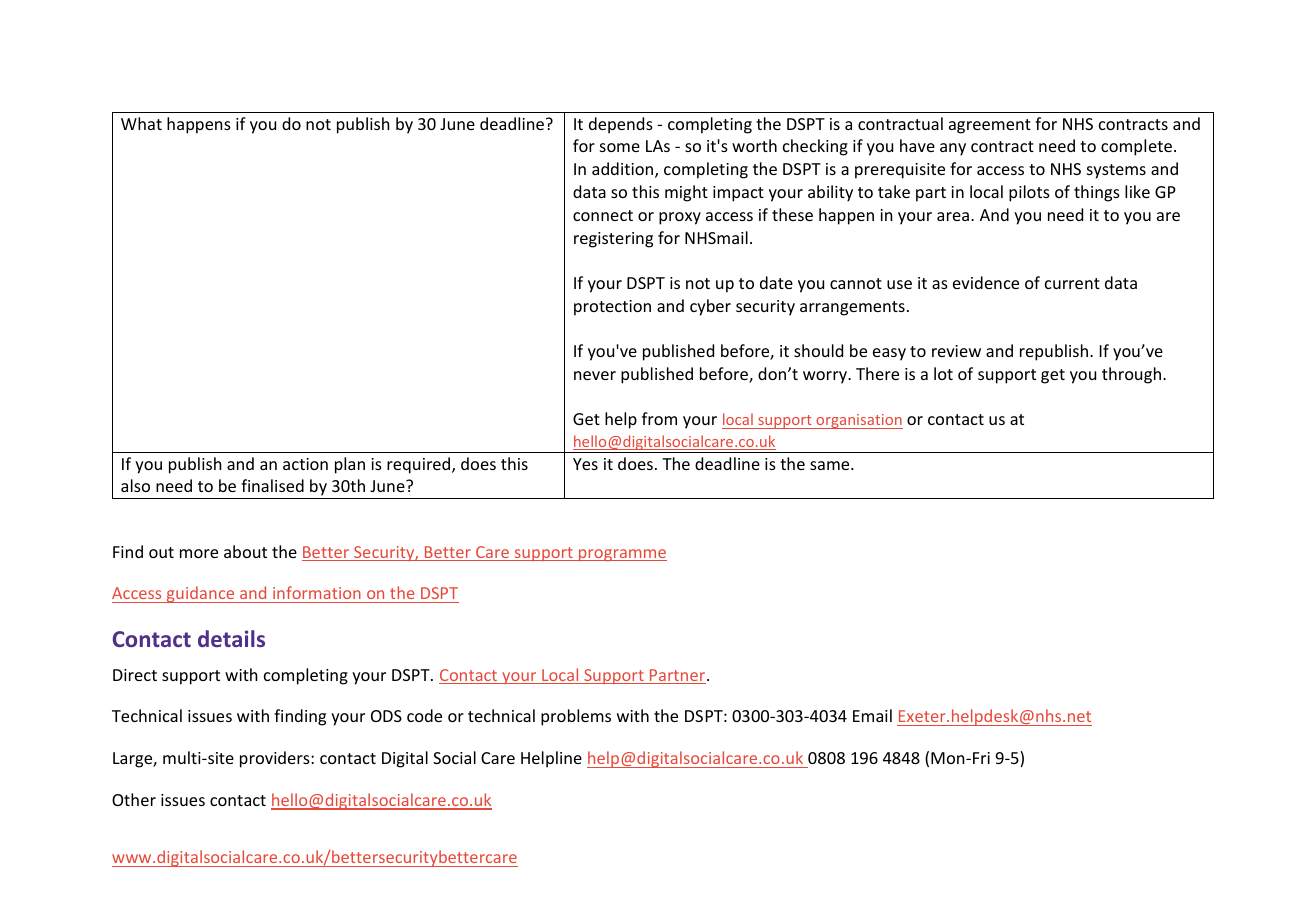  I want to click on What, so click(141, 123).
